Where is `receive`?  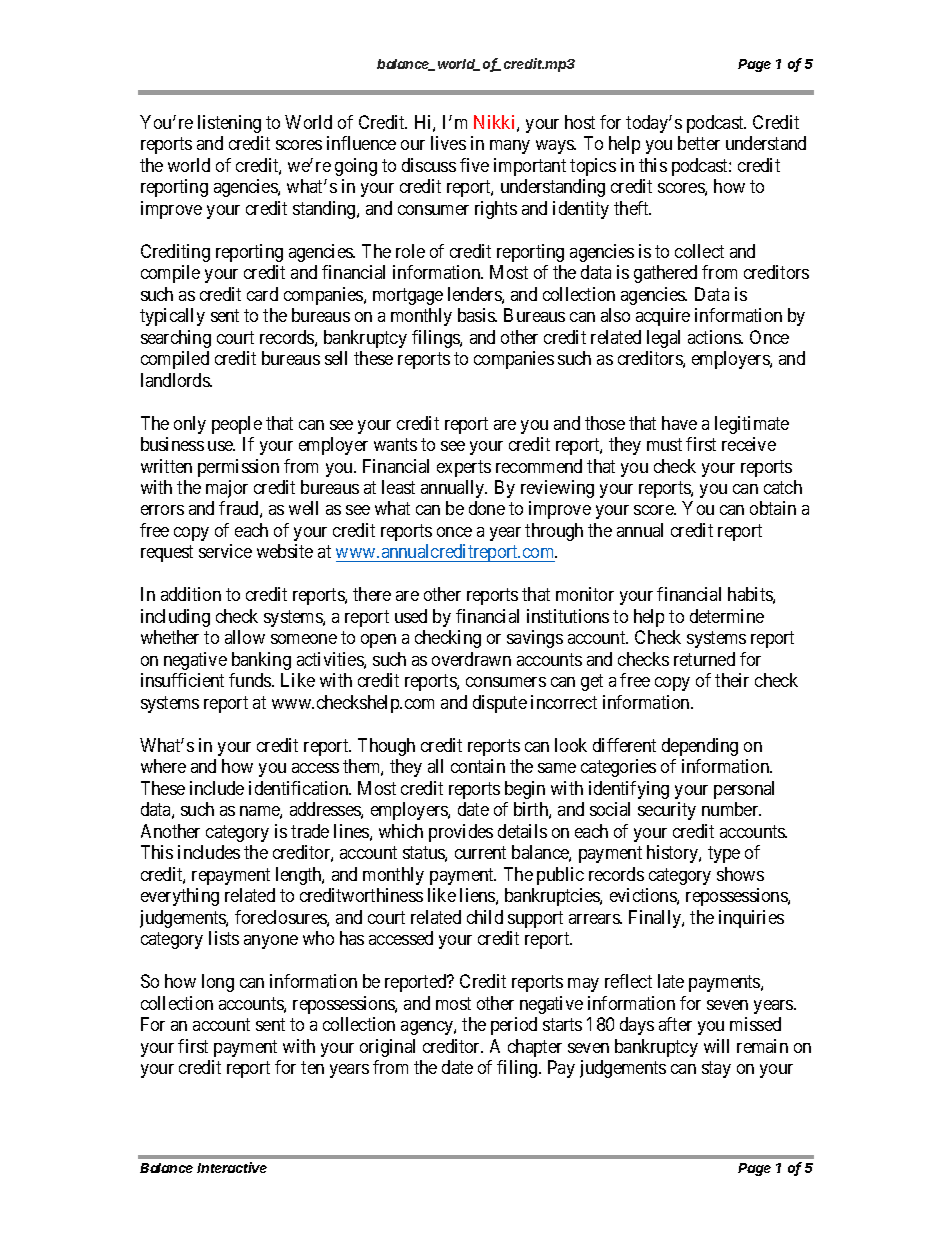
receive is located at coordinates (749, 444).
